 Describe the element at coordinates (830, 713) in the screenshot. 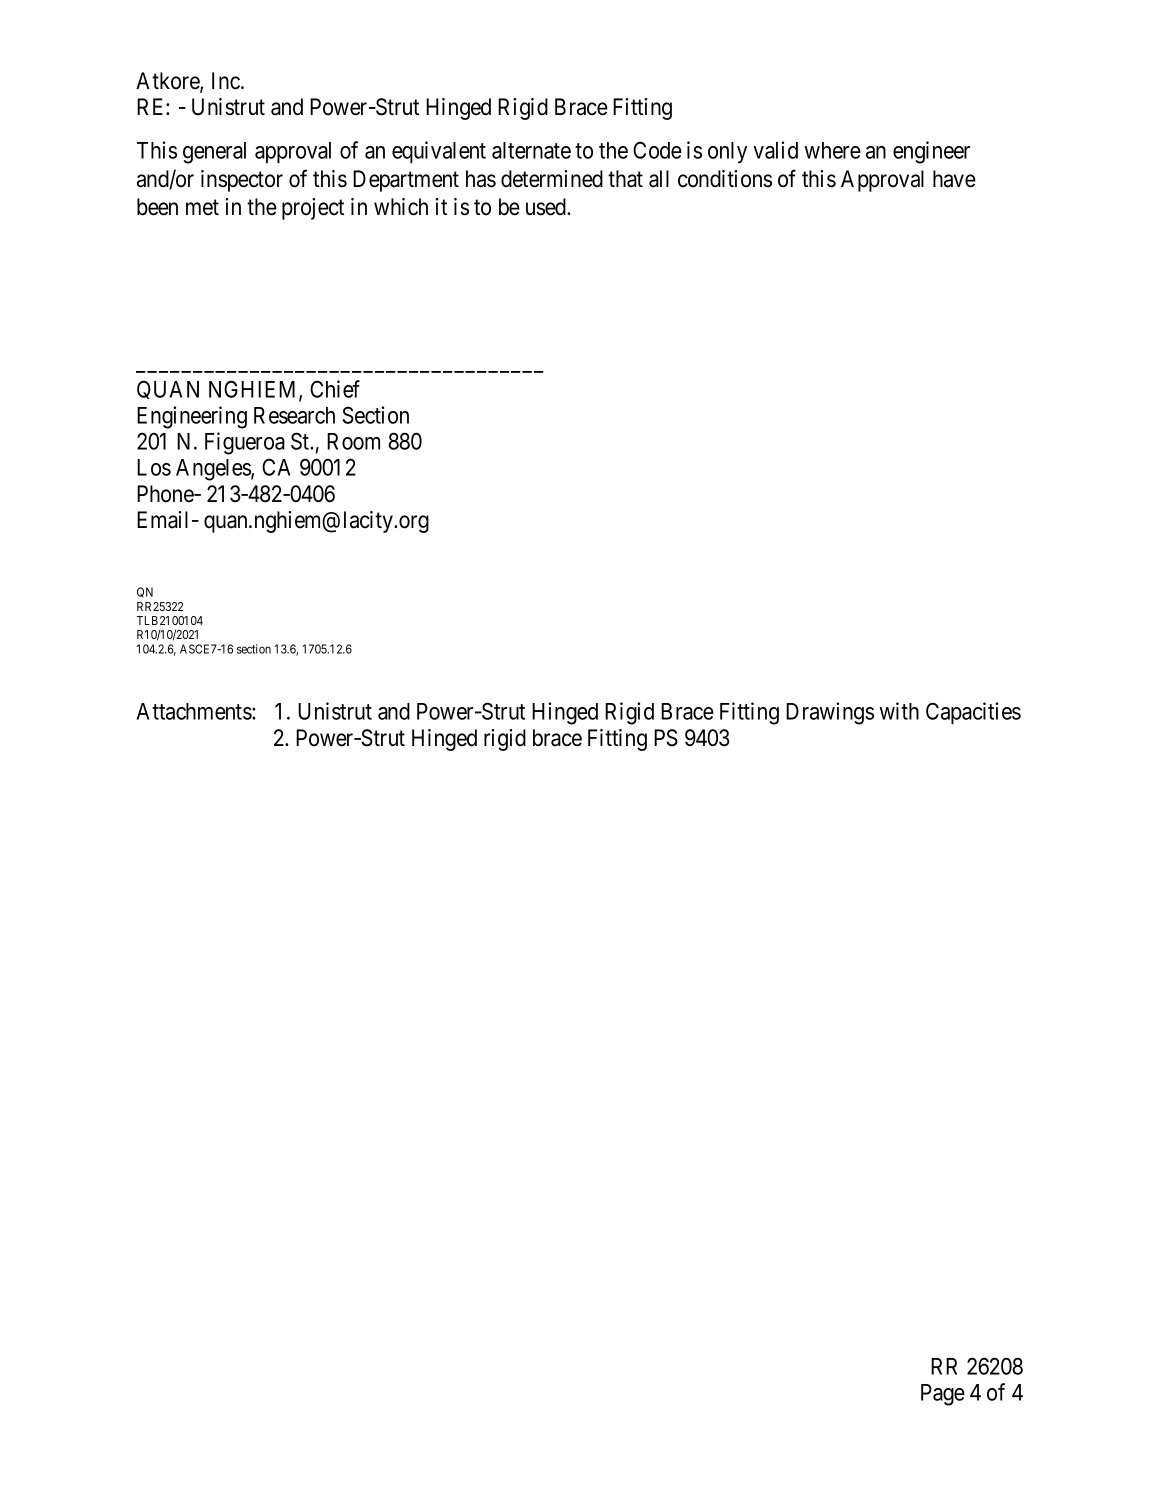

I see `Drawings` at that location.
